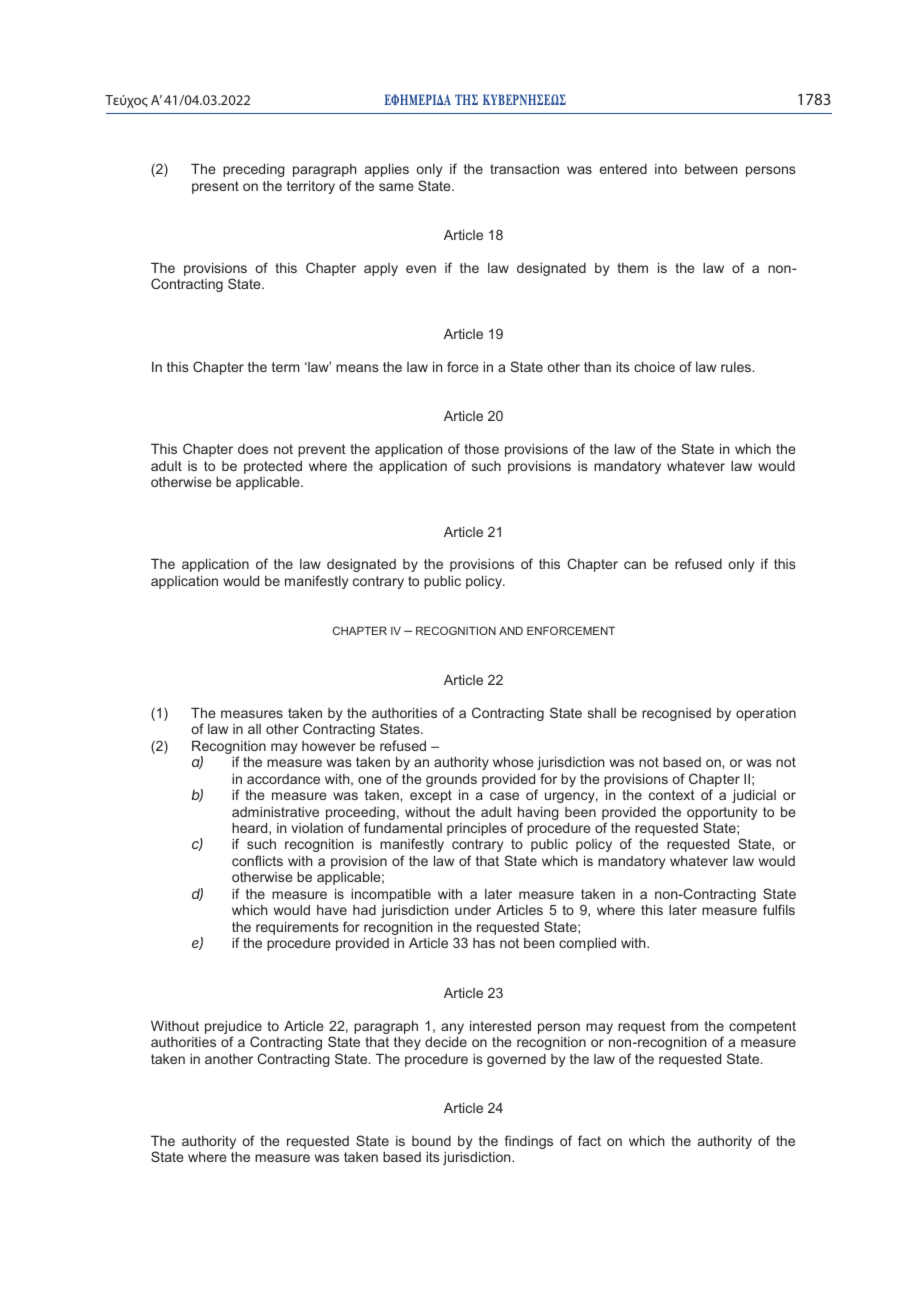 This page has height=1308, width=924. Describe the element at coordinates (481, 449) in the page. I see `those` at that location.
